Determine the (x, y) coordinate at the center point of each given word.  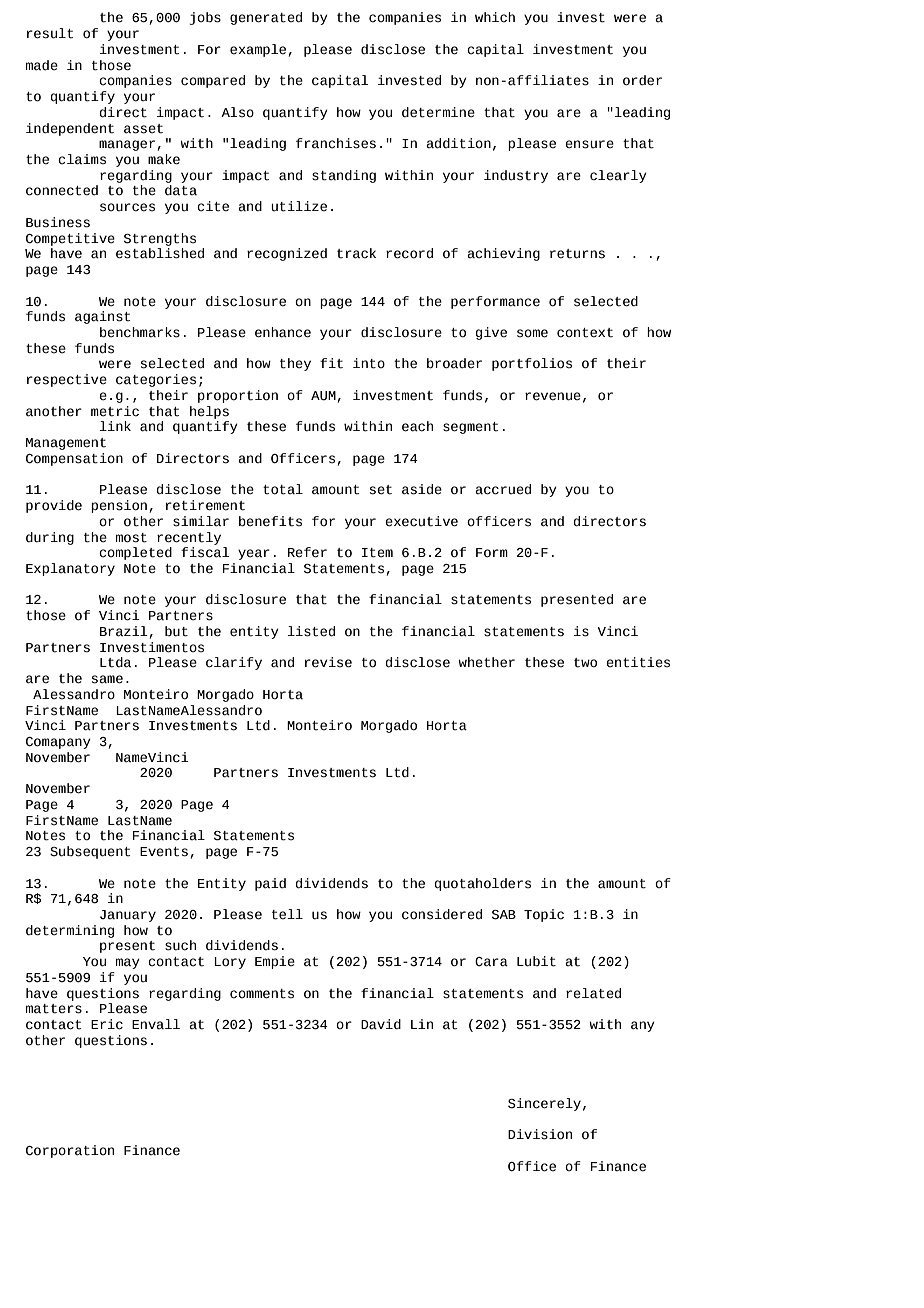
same (107, 679)
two (585, 663)
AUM (323, 396)
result (50, 33)
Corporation (70, 1151)
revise (328, 662)
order (642, 80)
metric (115, 411)
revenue (553, 396)
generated (266, 18)
